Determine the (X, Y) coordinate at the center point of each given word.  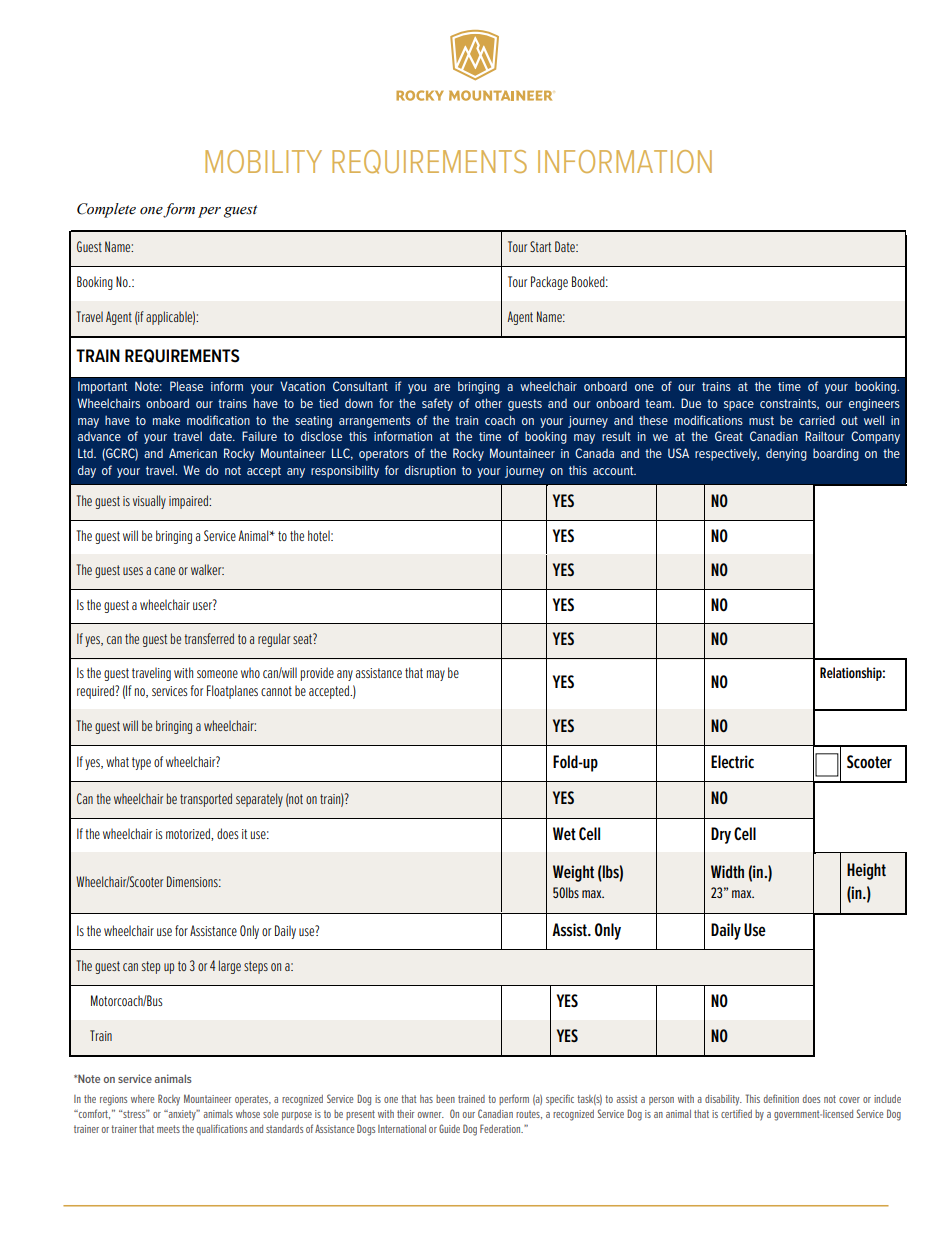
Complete (106, 210)
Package (549, 283)
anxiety (182, 1115)
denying (786, 455)
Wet (564, 833)
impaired (189, 502)
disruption (430, 471)
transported (206, 800)
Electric (732, 762)
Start (540, 246)
